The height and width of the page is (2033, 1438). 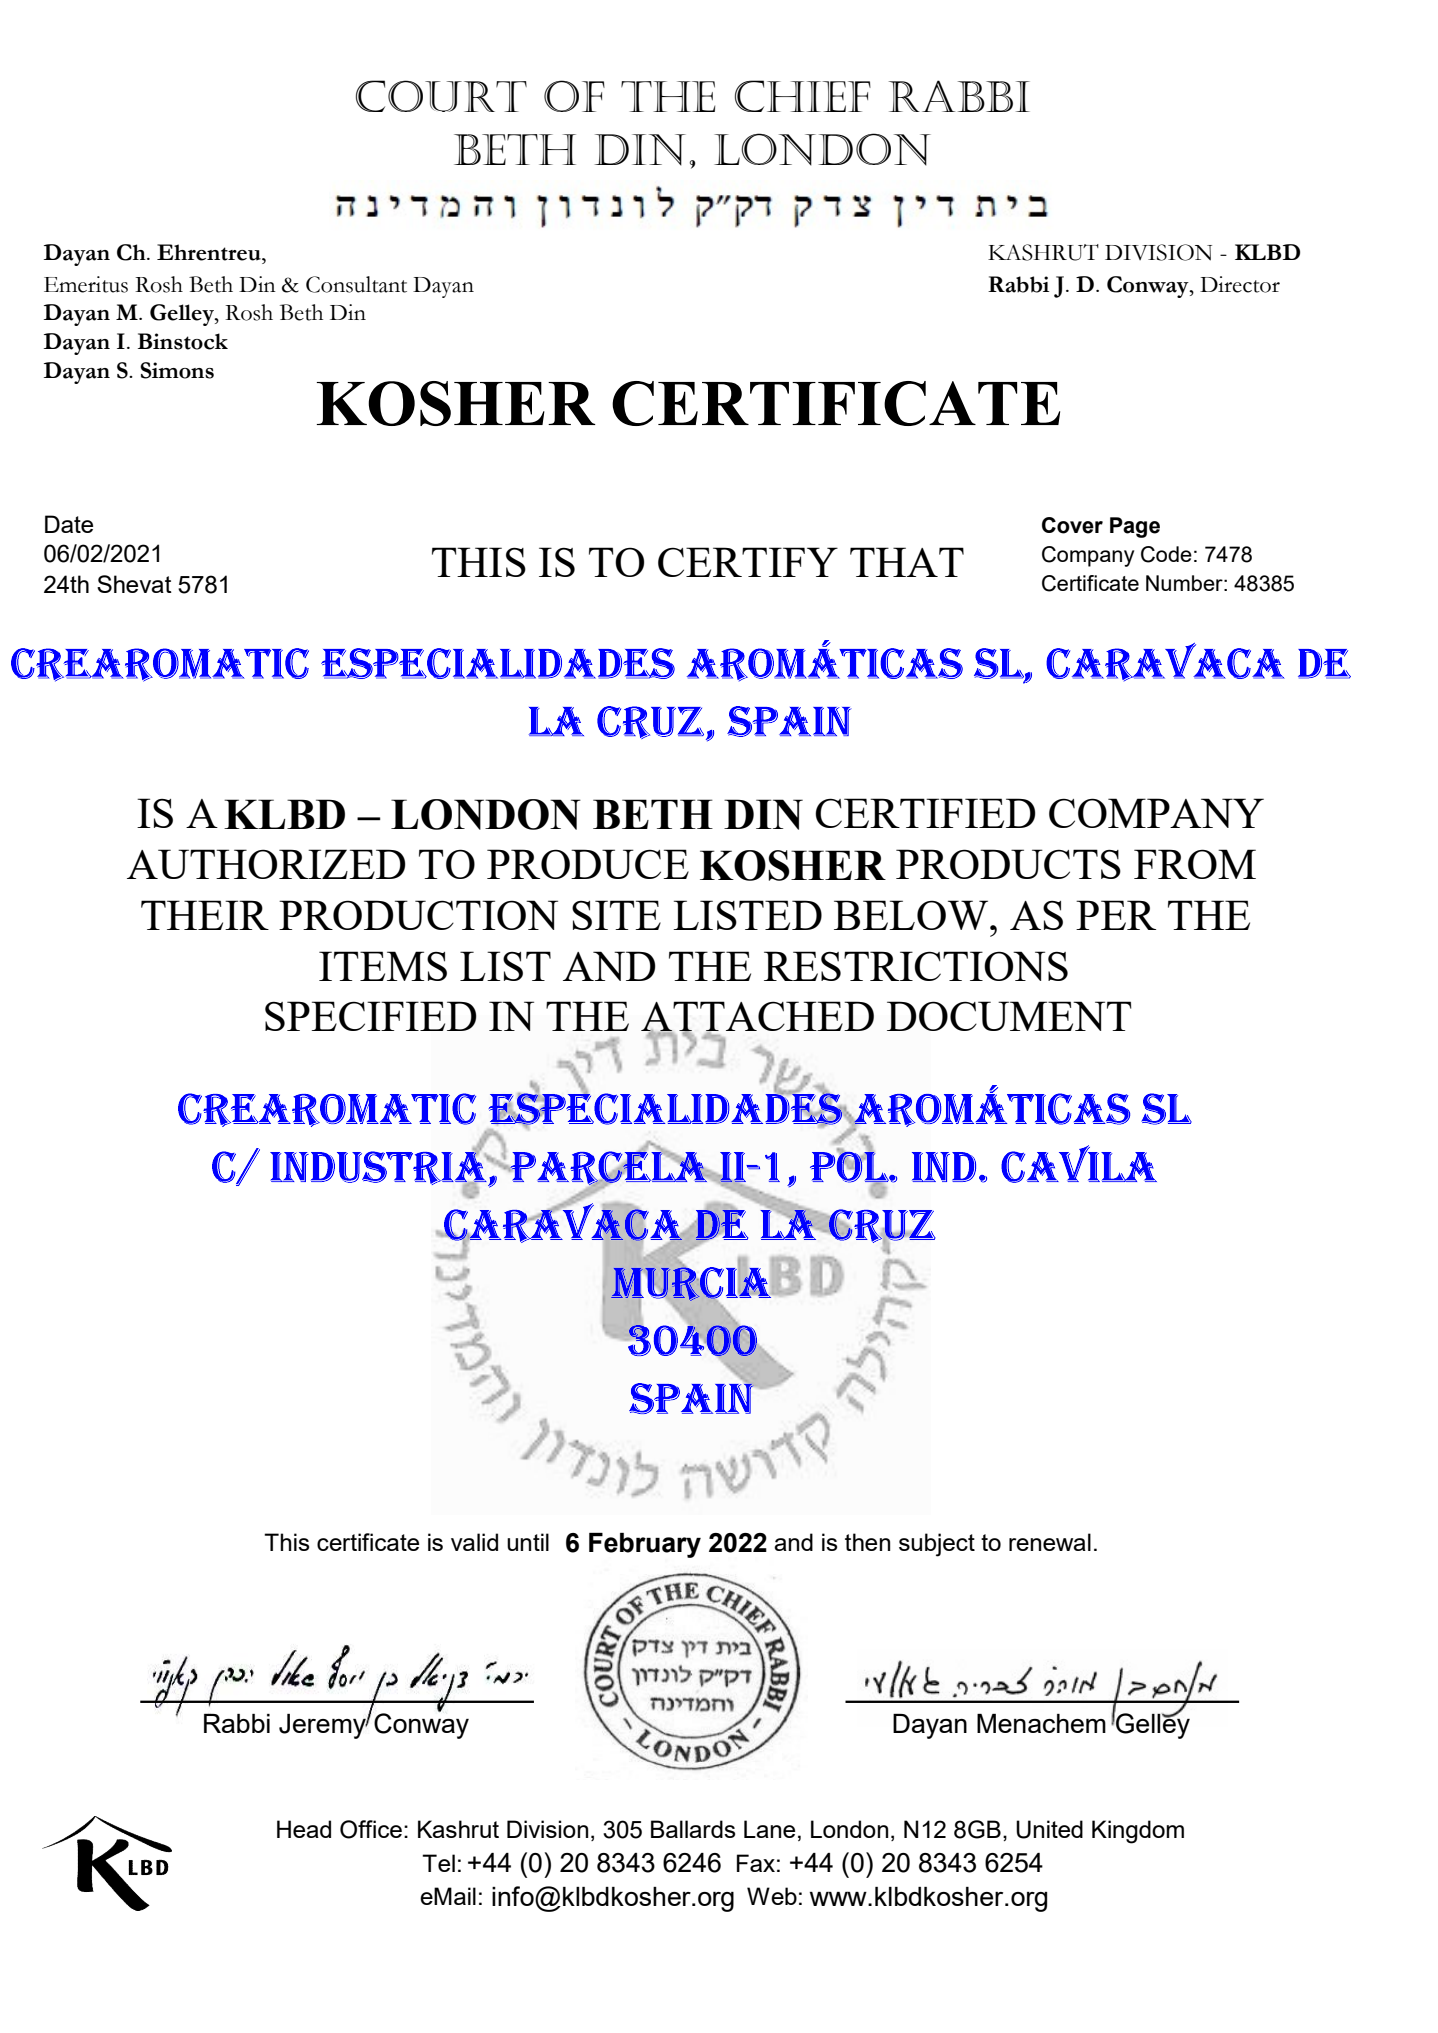 What do you see at coordinates (803, 96) in the page?
I see `CHIEF` at bounding box center [803, 96].
